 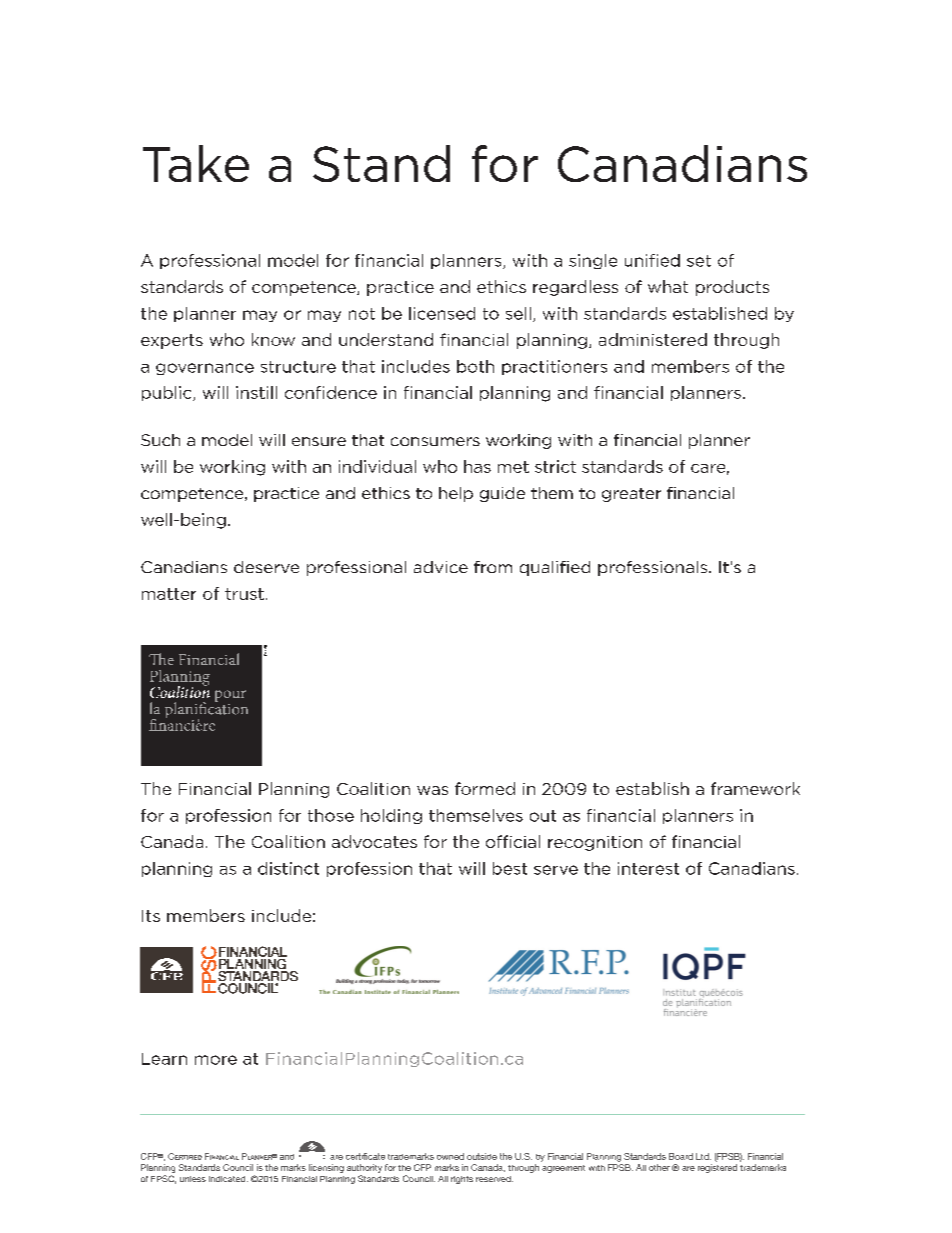 I want to click on instill, so click(x=256, y=392).
